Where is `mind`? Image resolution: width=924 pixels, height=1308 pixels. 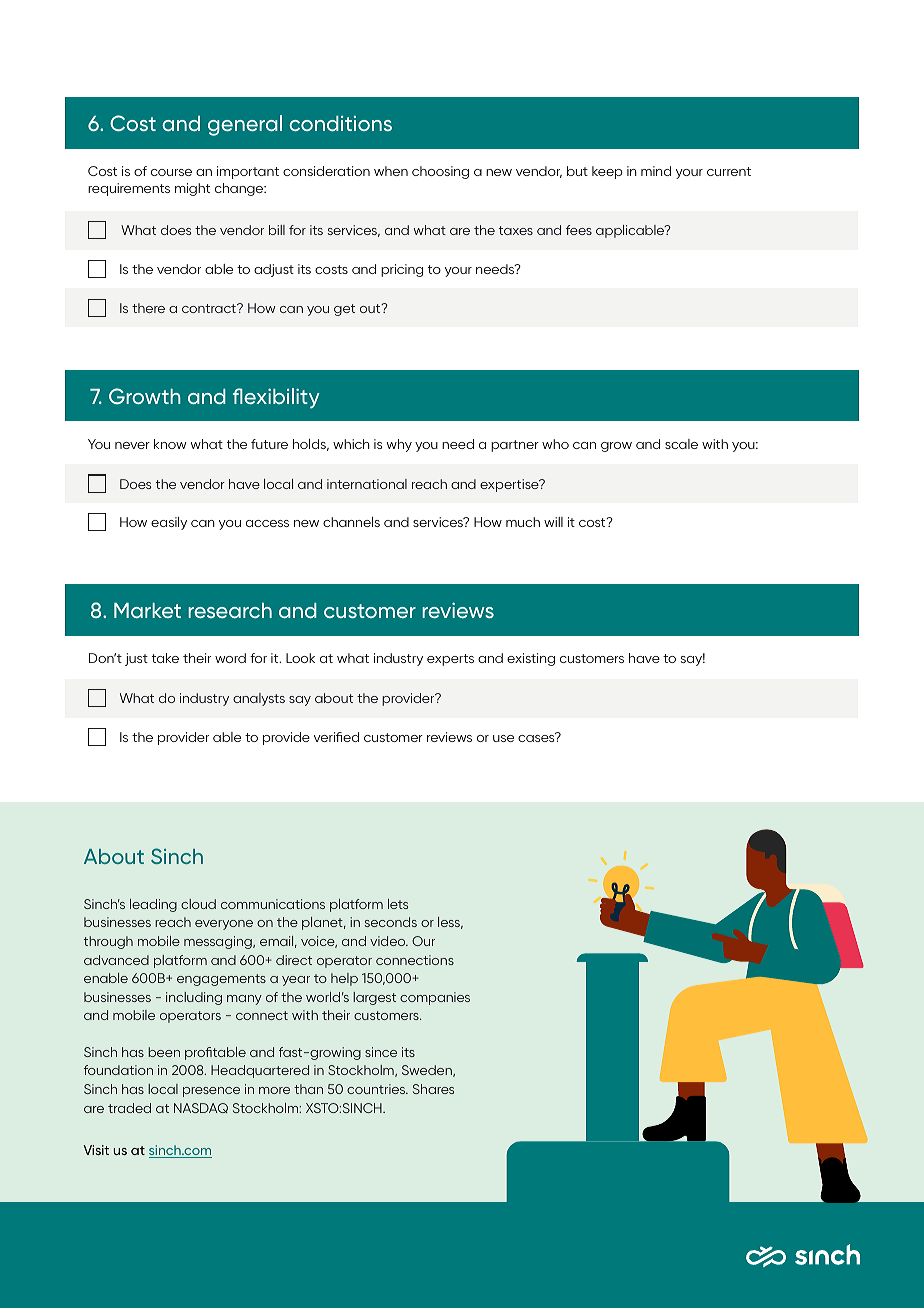
mind is located at coordinates (656, 171).
